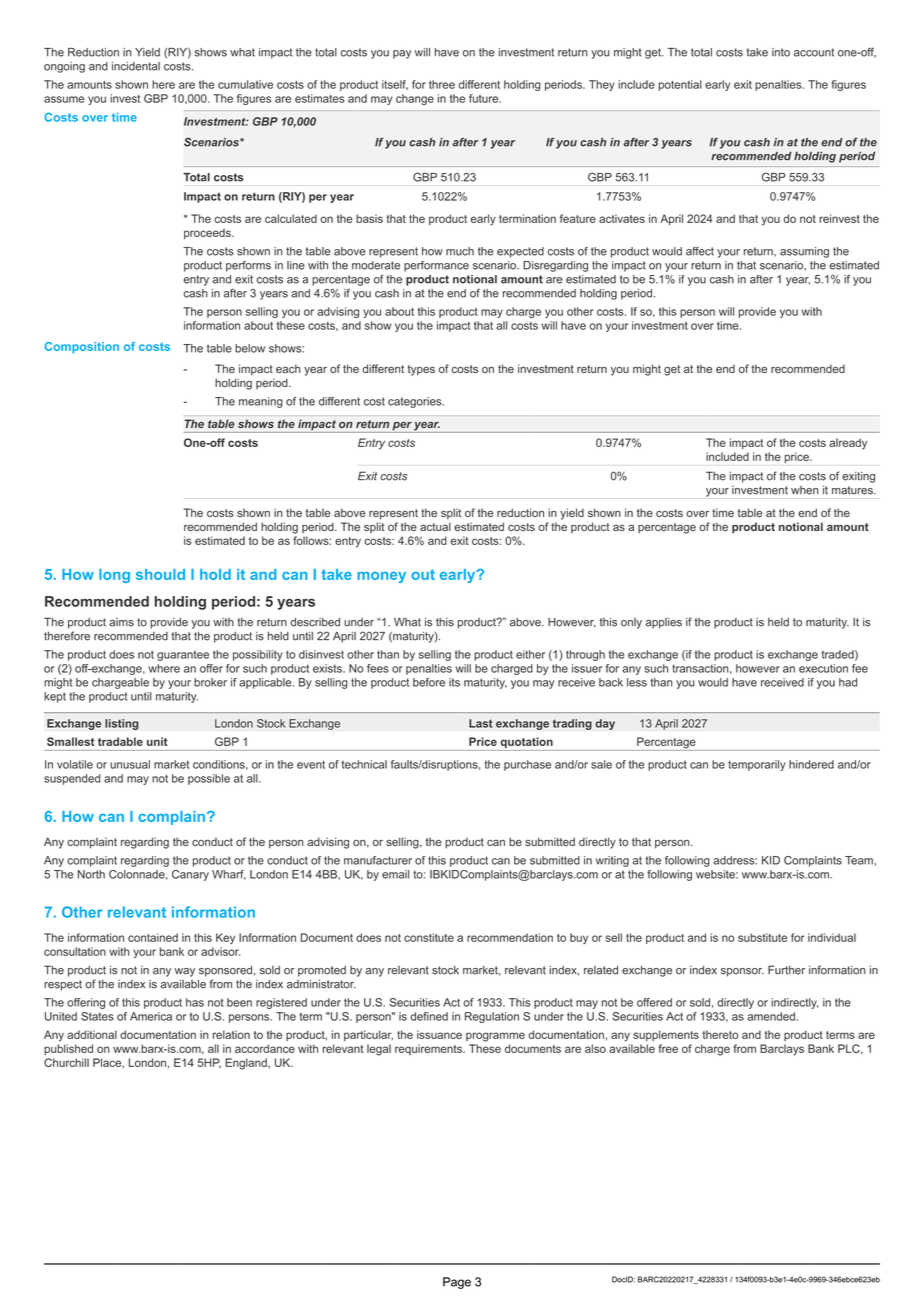 The height and width of the screenshot is (1308, 924). What do you see at coordinates (429, 937) in the screenshot?
I see `constitute` at bounding box center [429, 937].
